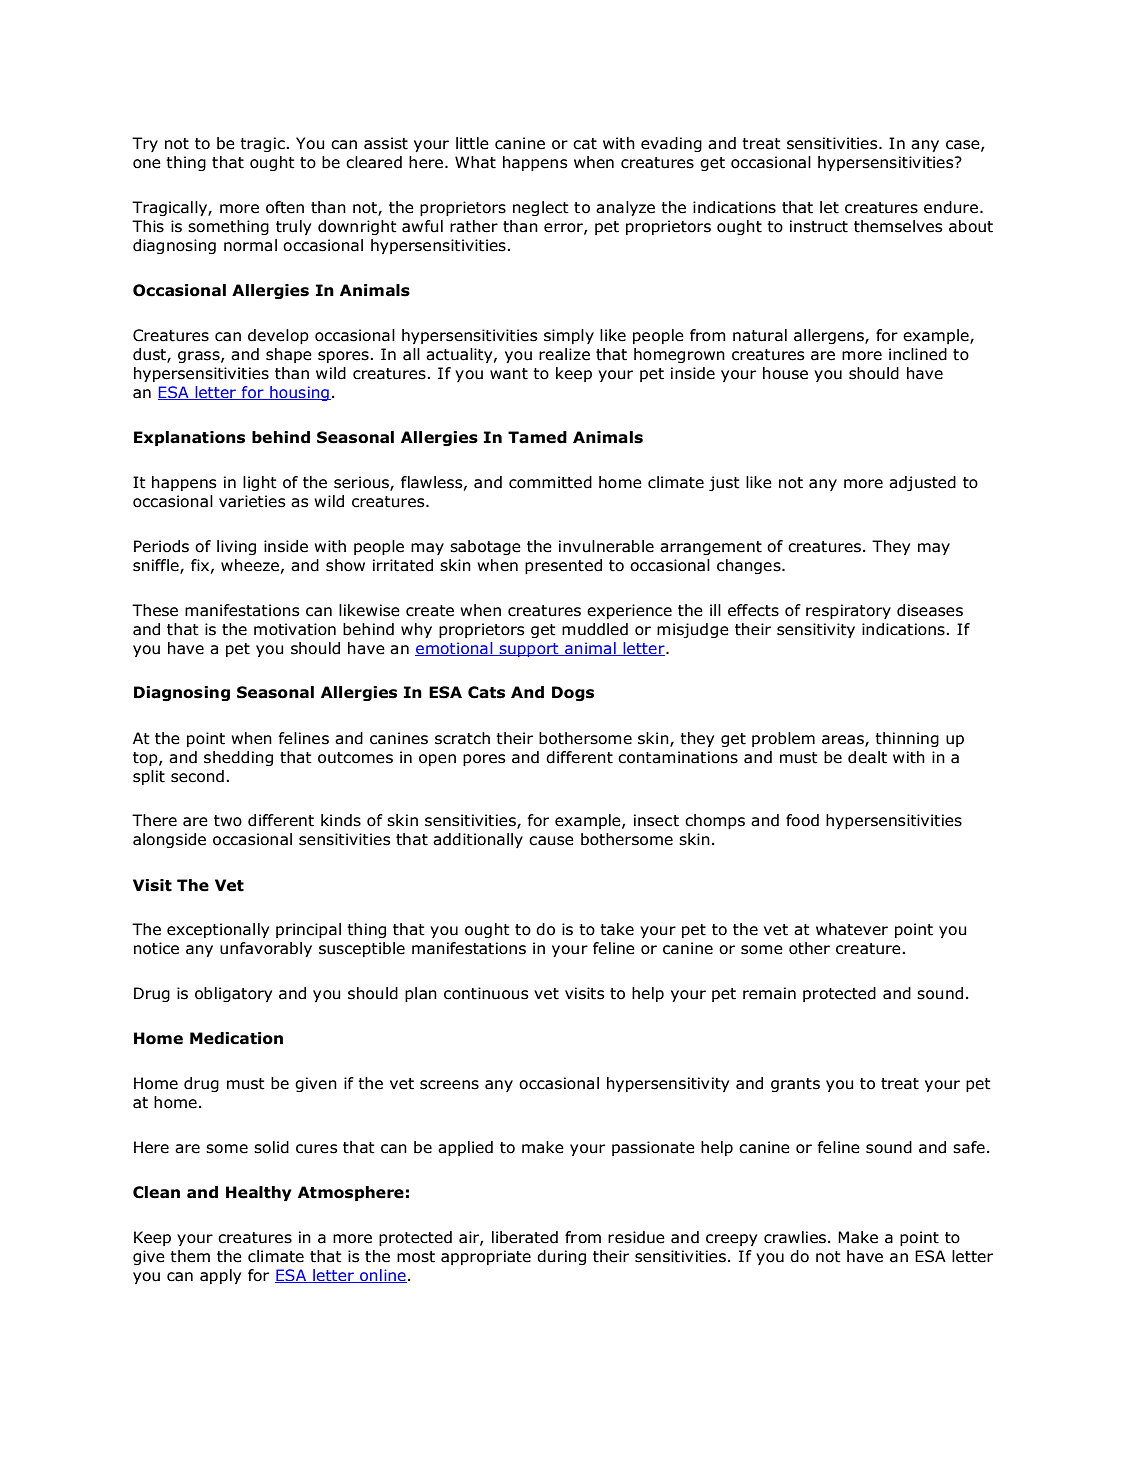 This screenshot has height=1461, width=1129. I want to click on neglect, so click(541, 208).
